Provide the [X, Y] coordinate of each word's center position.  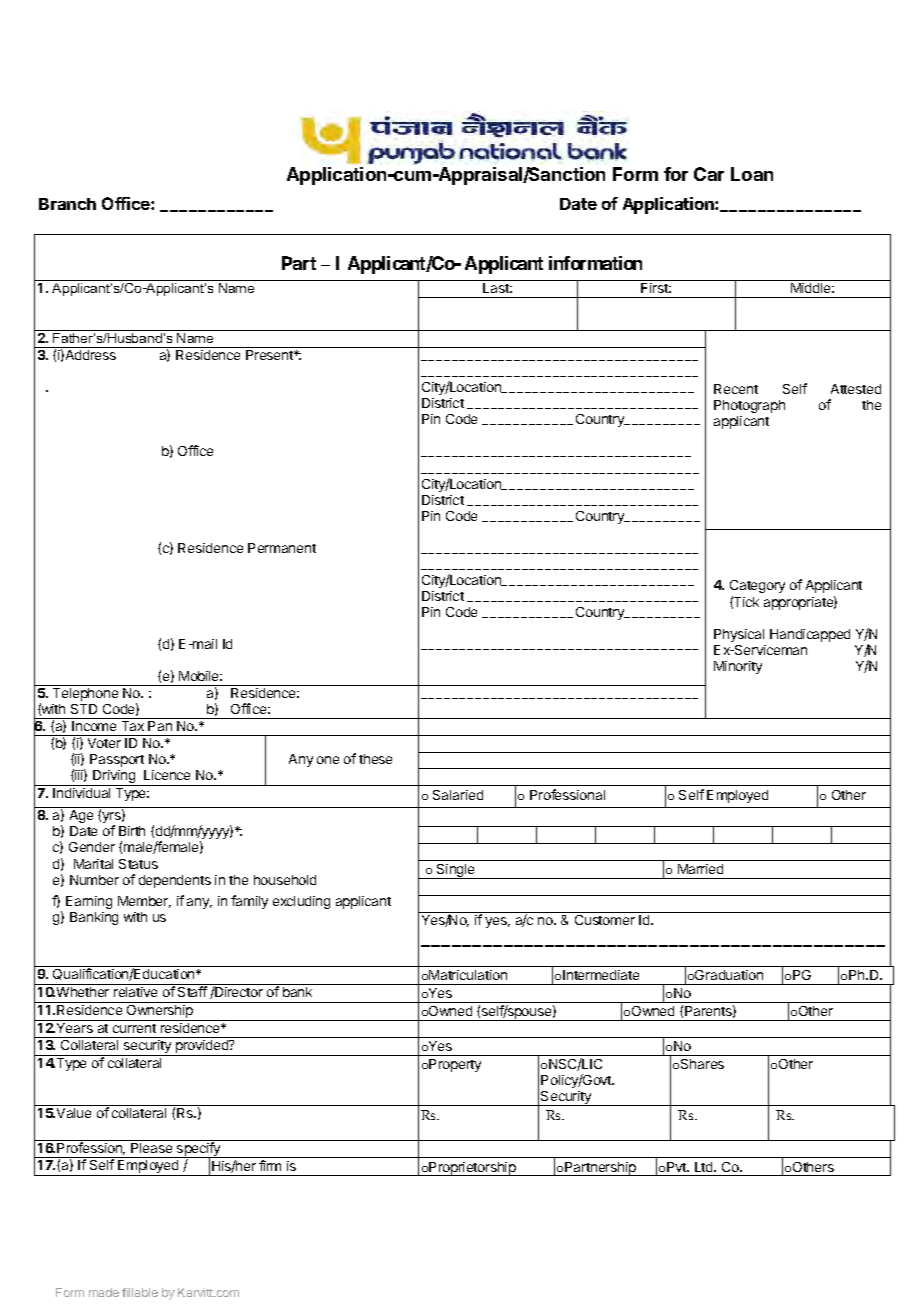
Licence [167, 775]
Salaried [458, 795]
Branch [67, 204]
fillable [140, 1292]
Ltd [705, 1167]
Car [709, 174]
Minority [738, 667]
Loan [752, 174]
